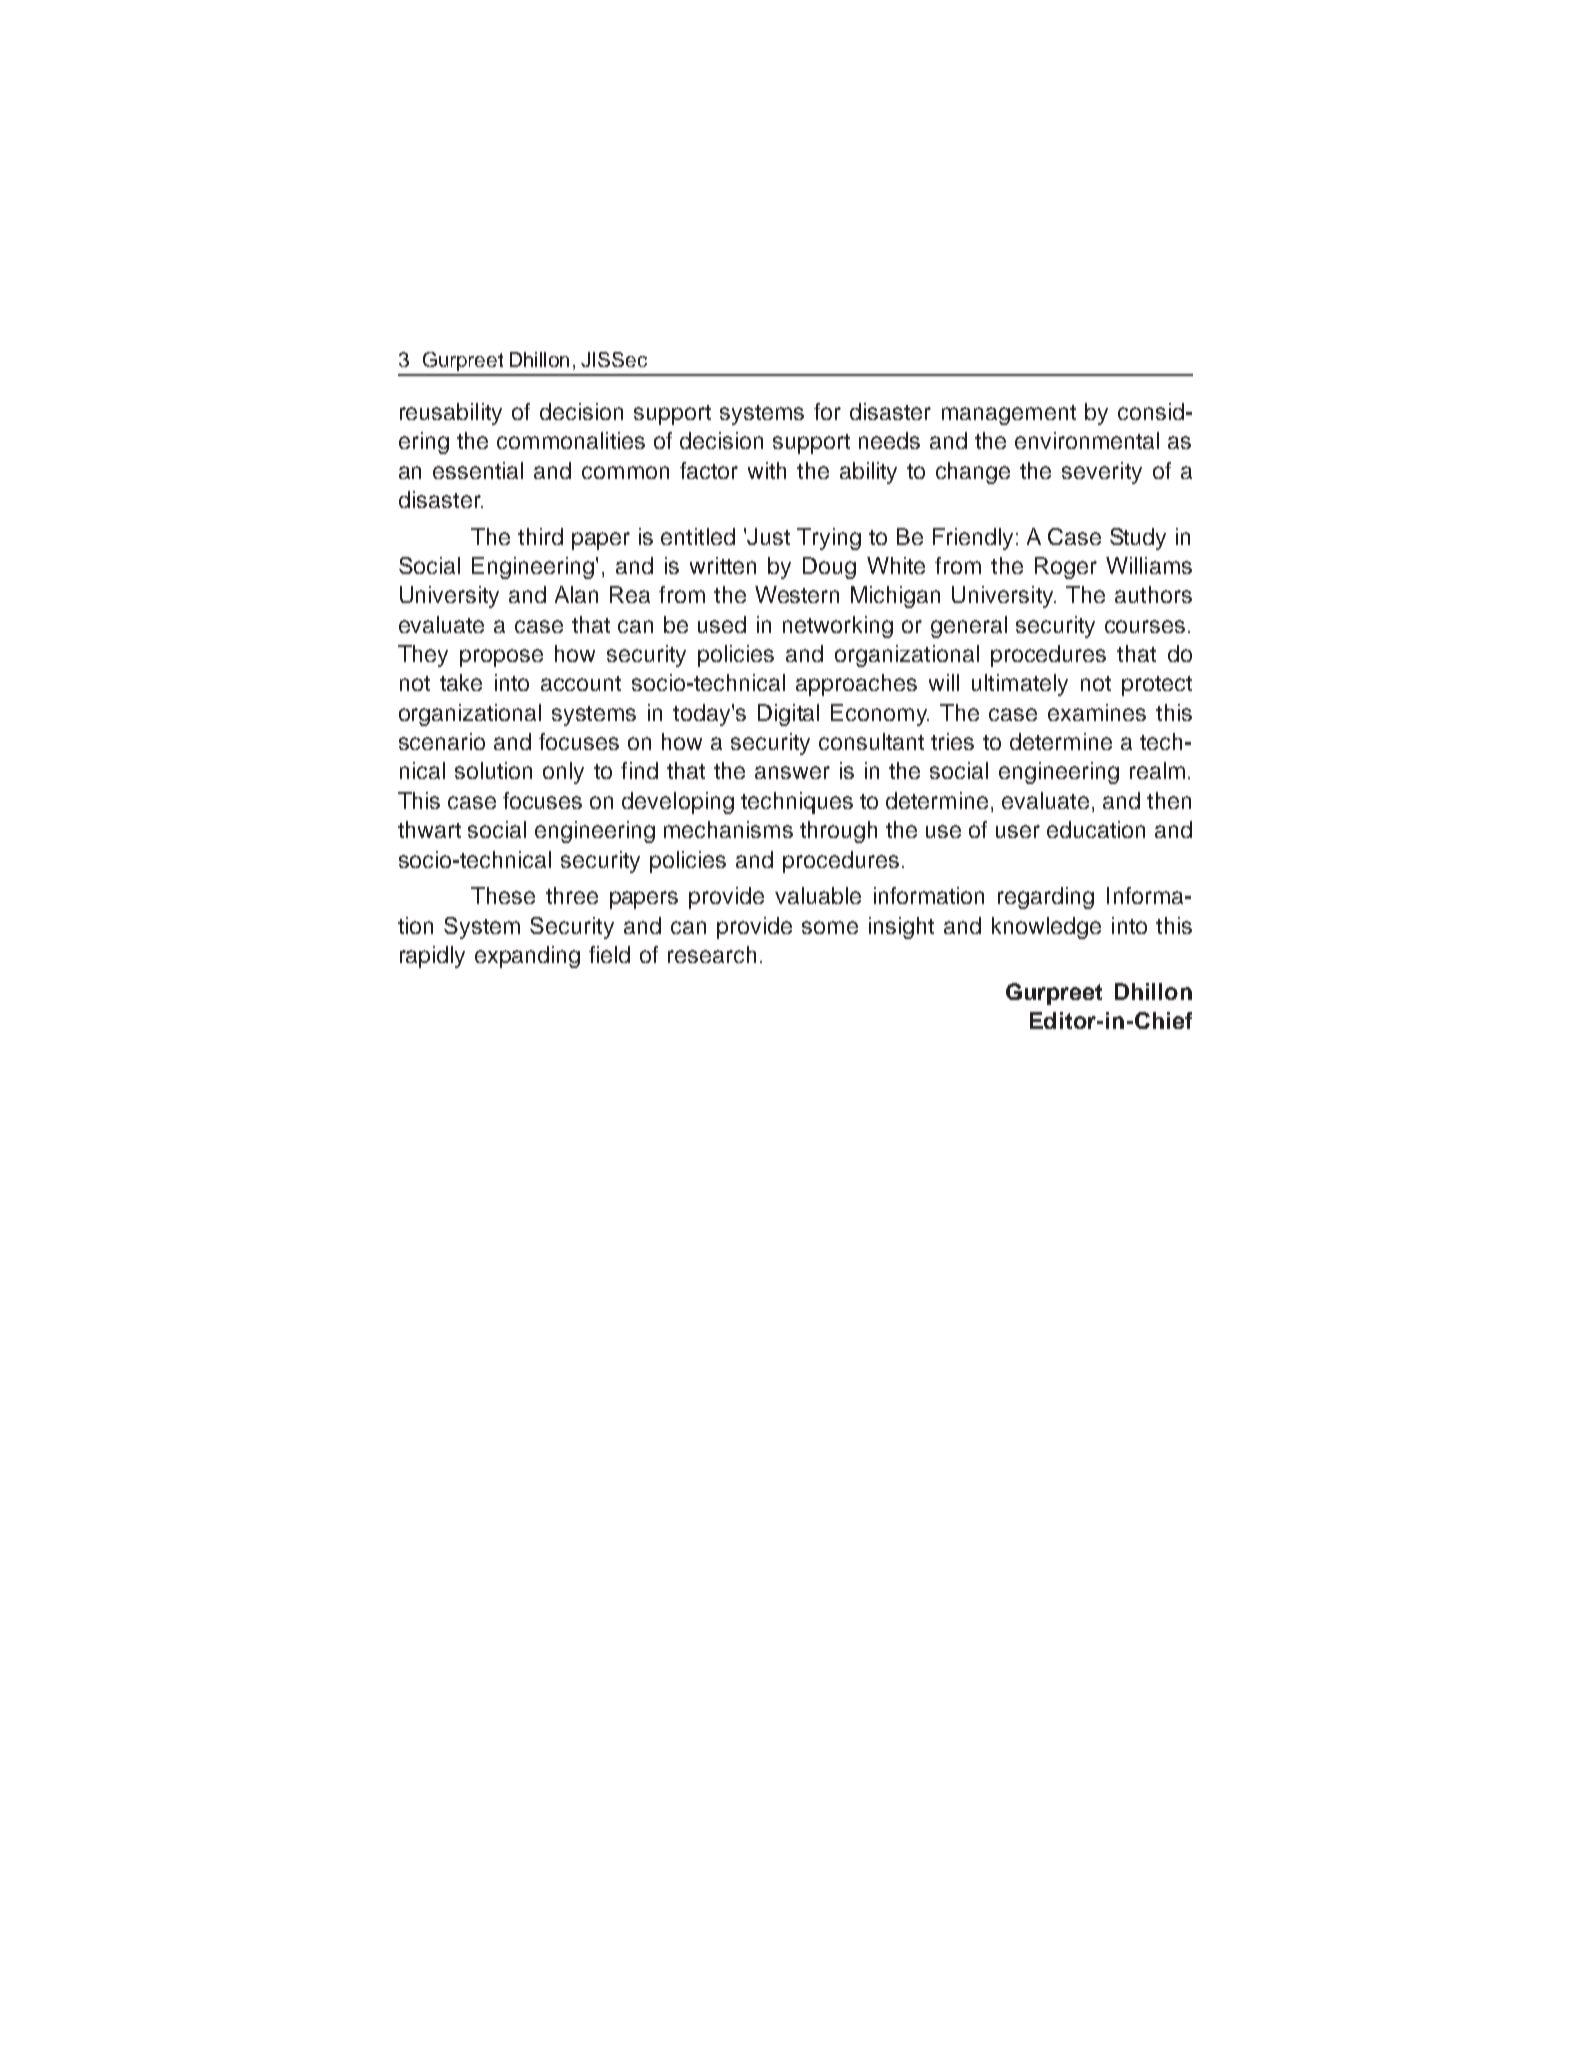  Describe the element at coordinates (889, 440) in the document. I see `needs` at that location.
